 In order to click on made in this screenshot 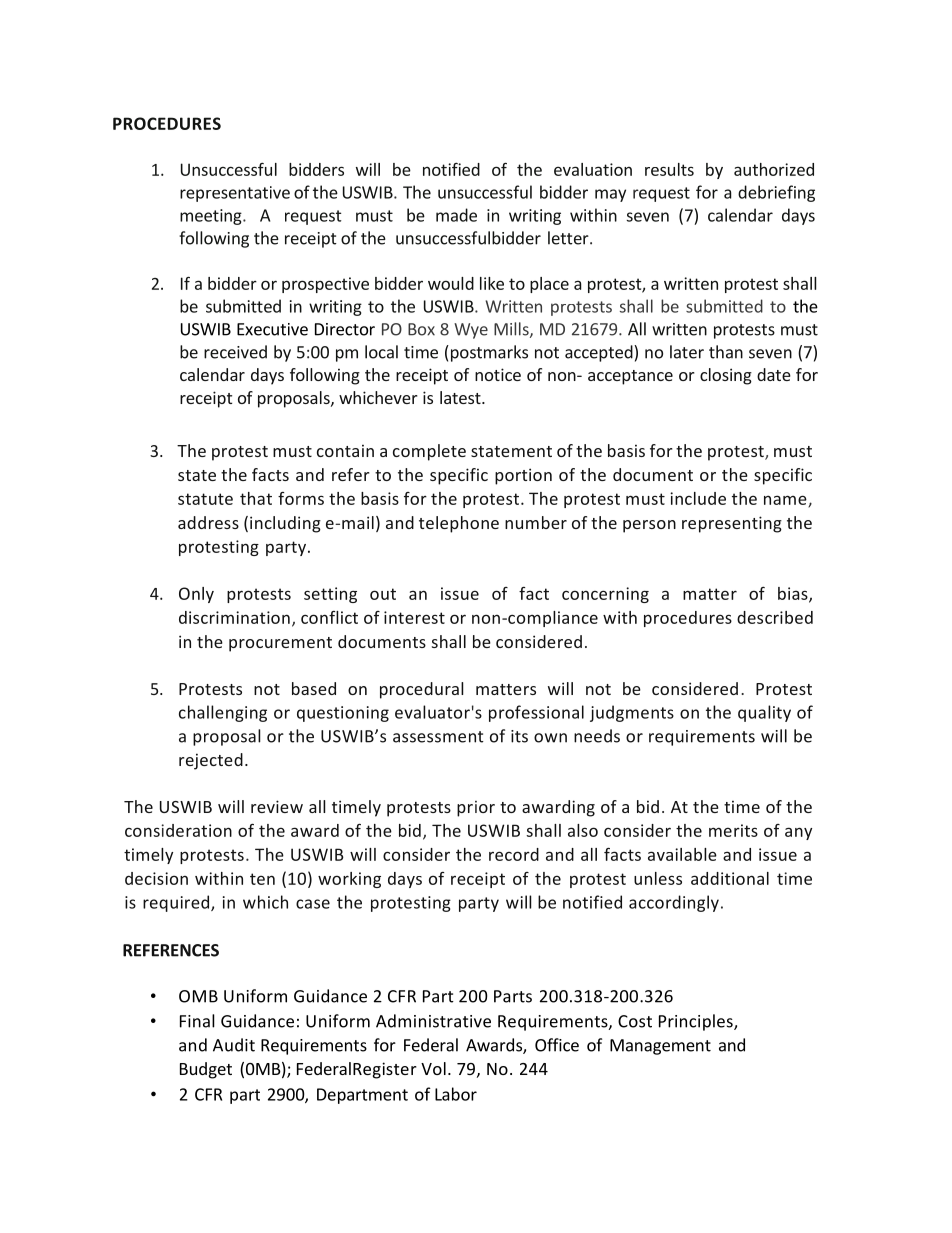, I will do `click(456, 215)`.
